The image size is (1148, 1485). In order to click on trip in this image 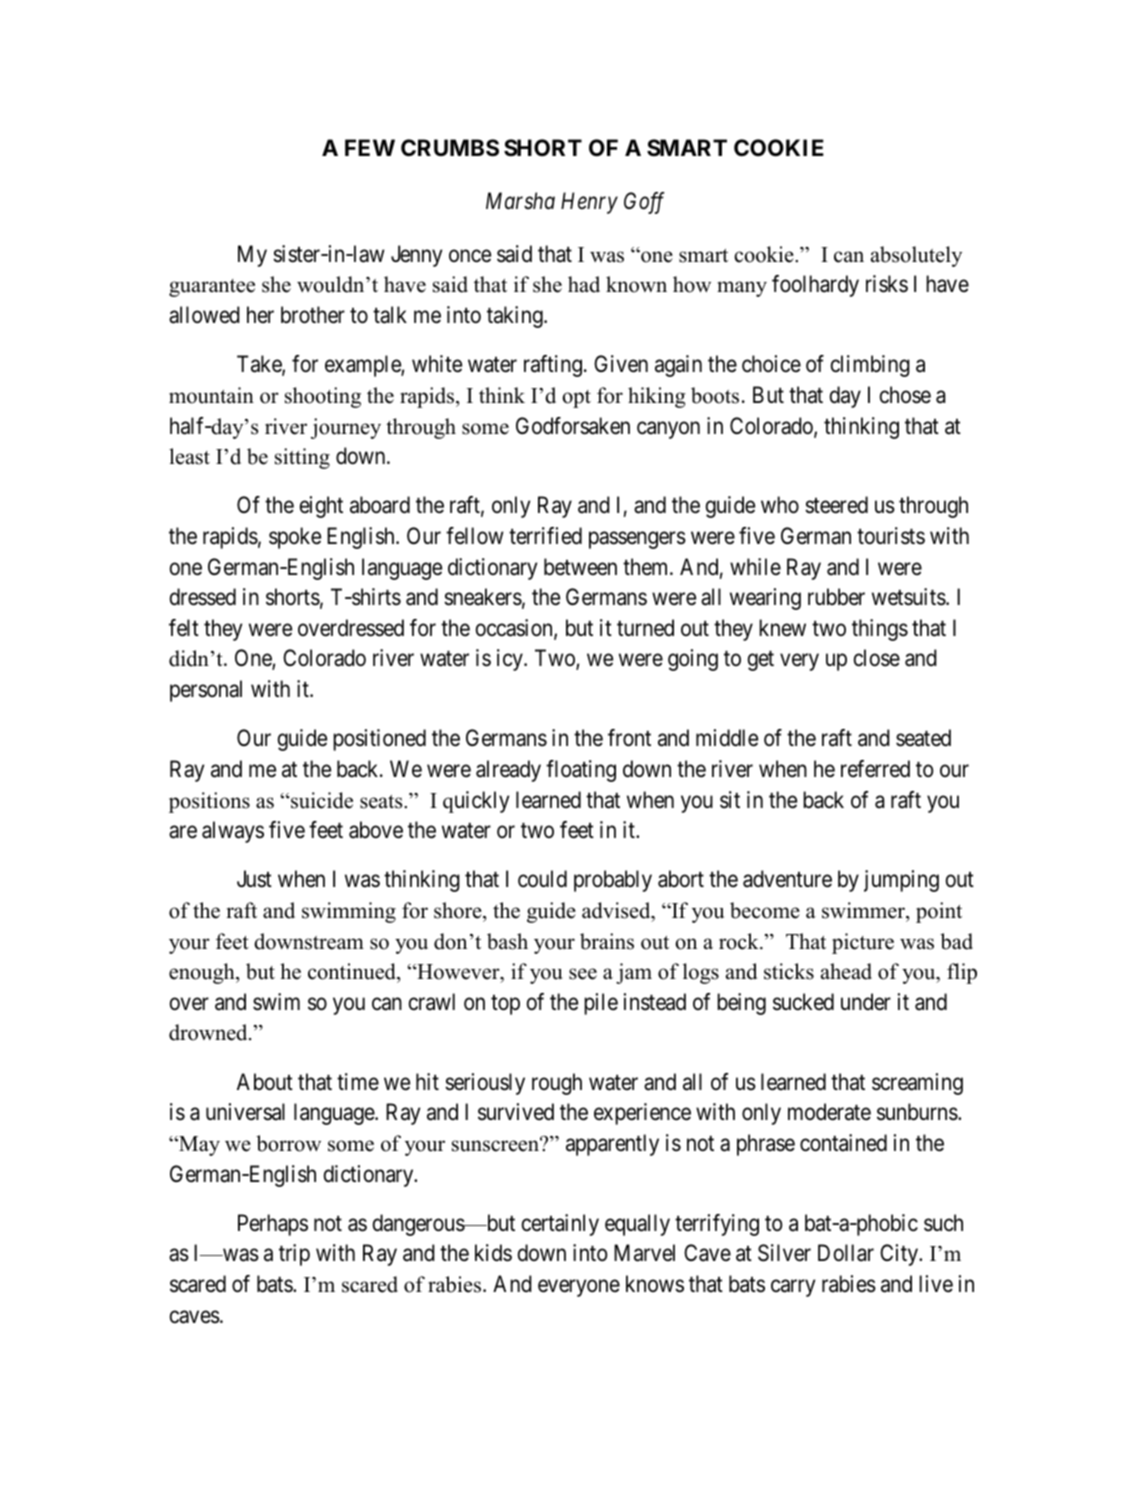, I will do `click(294, 1255)`.
